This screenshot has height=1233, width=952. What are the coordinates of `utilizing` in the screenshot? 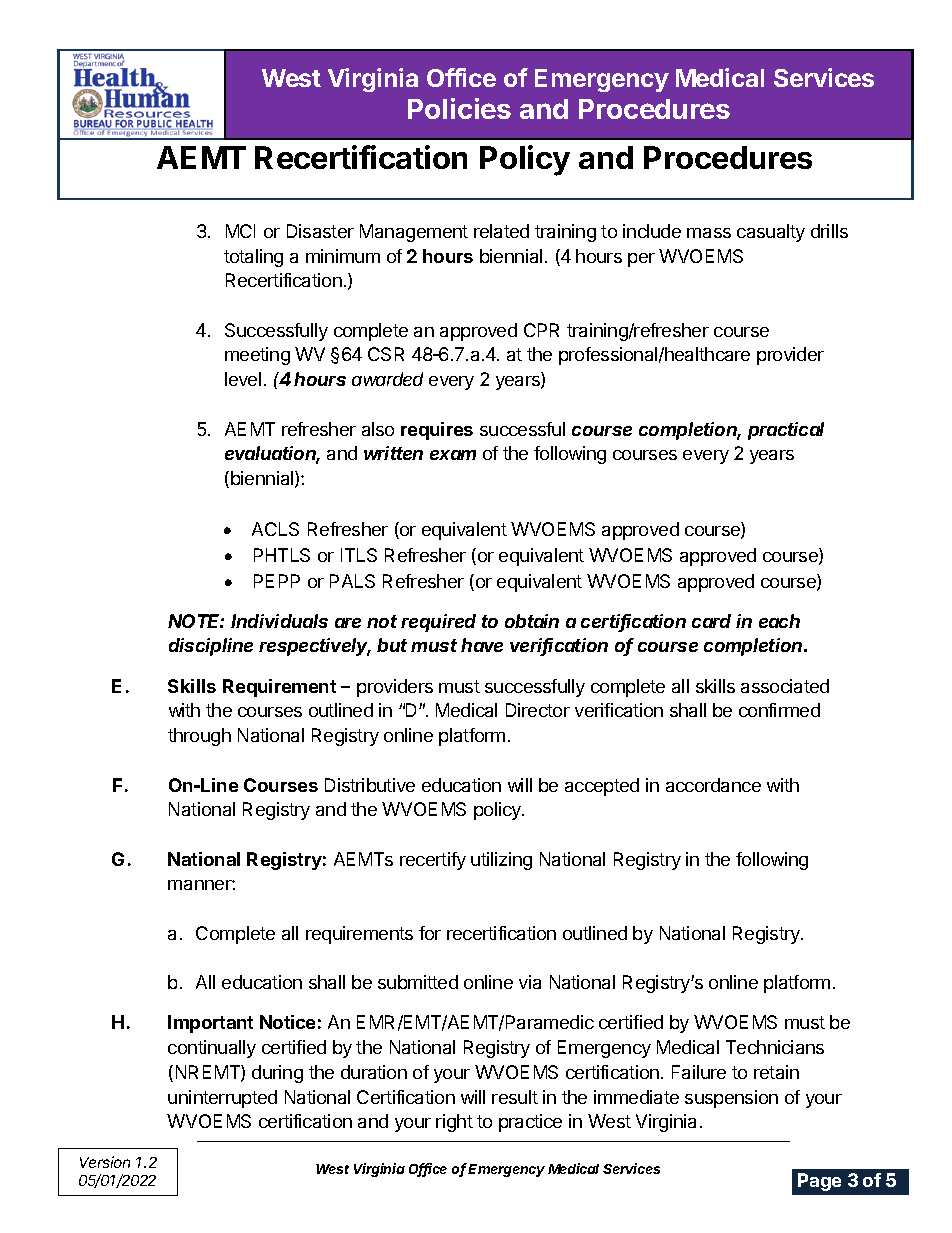 It's located at (501, 861).
